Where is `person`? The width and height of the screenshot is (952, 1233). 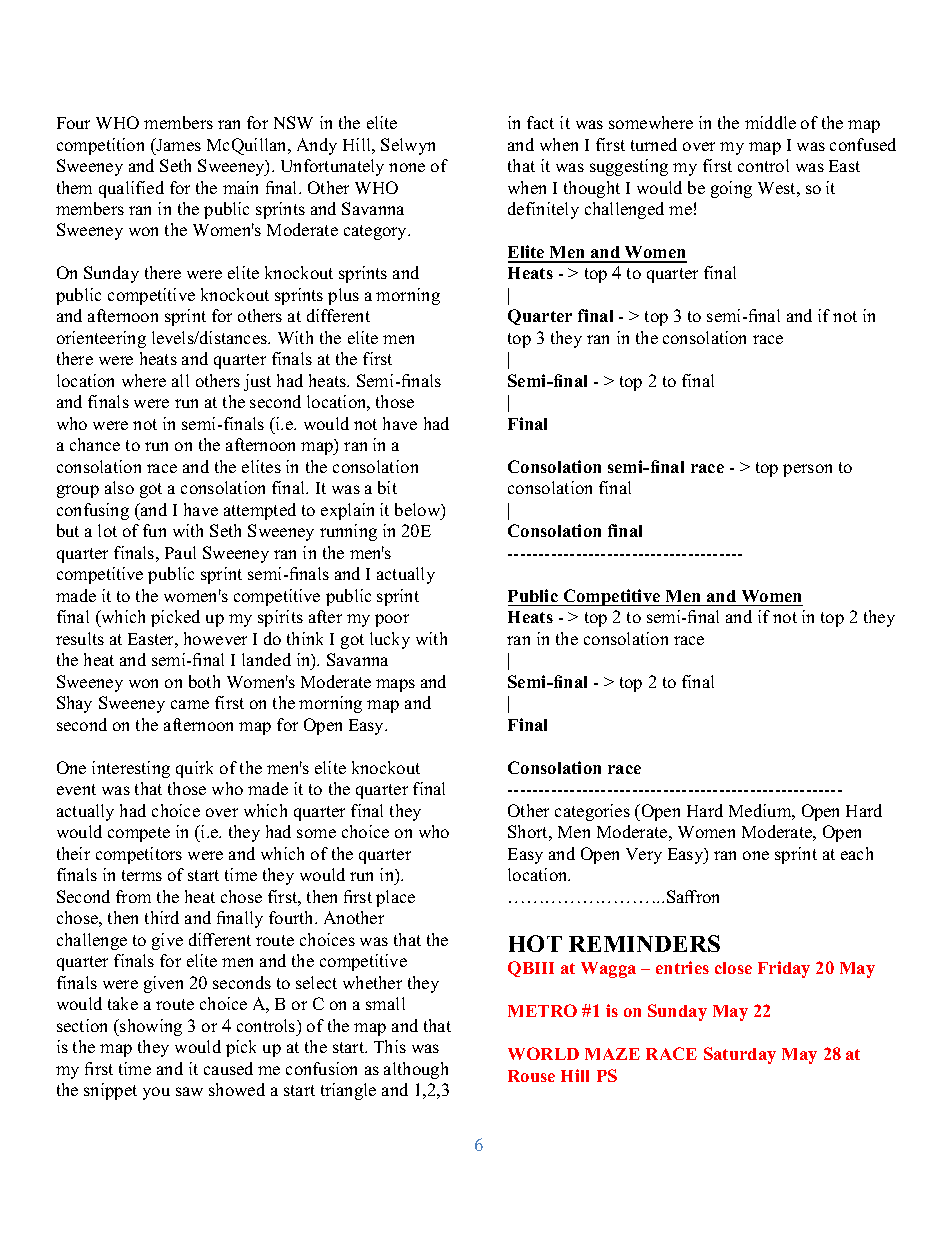
person is located at coordinates (807, 470).
